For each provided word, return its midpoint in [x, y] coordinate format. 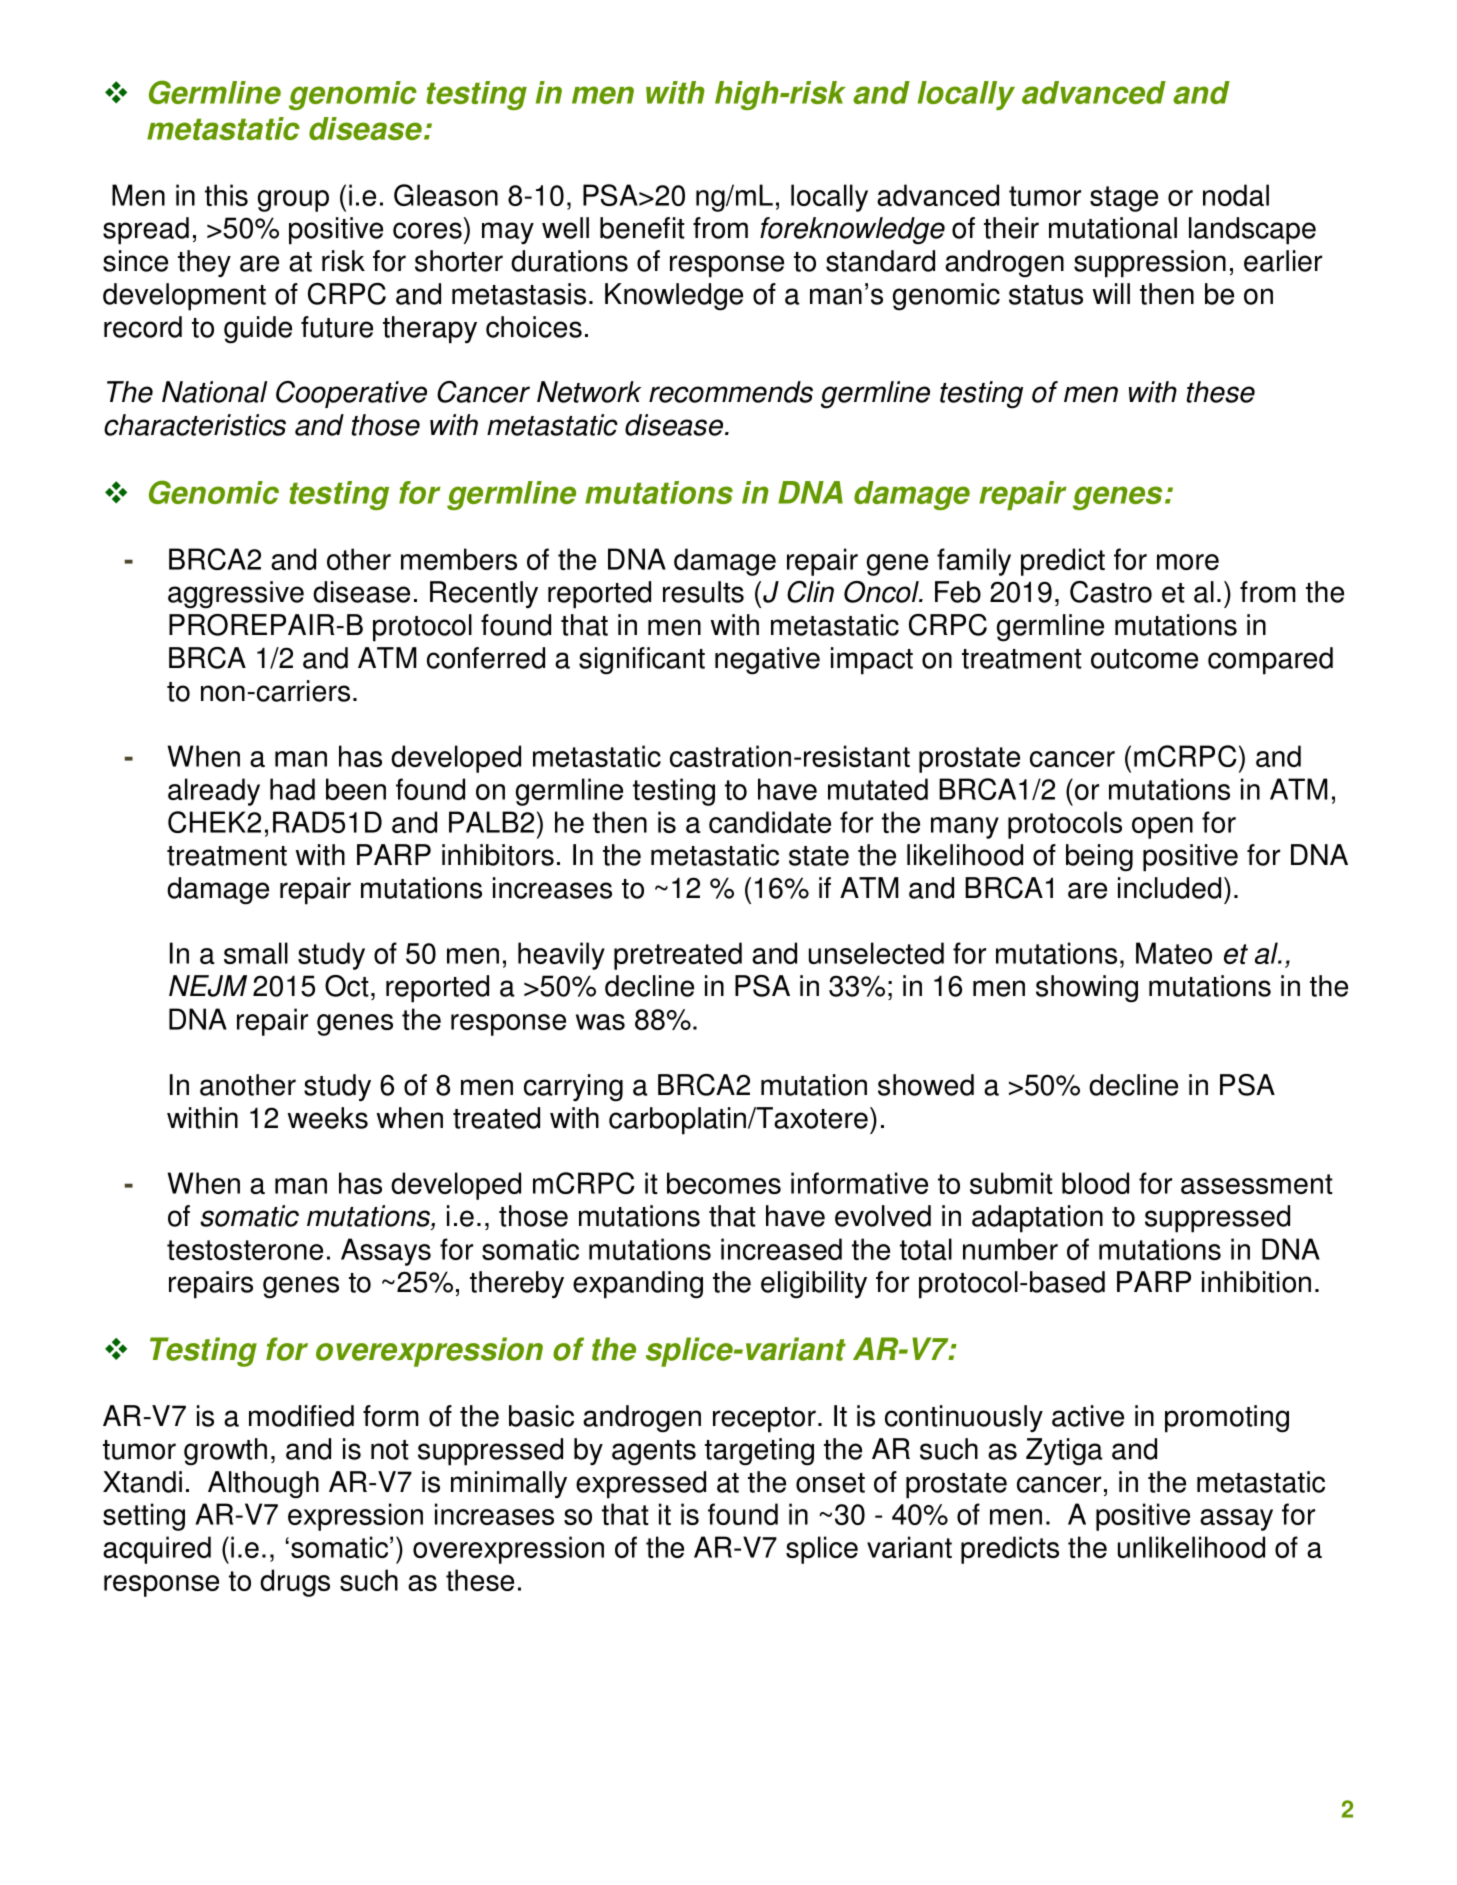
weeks [328, 1118]
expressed [641, 1485]
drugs [295, 1583]
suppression [1150, 264]
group [293, 201]
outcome [1144, 659]
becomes [724, 1183]
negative [767, 661]
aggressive [236, 595]
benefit [642, 228]
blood [1095, 1183]
